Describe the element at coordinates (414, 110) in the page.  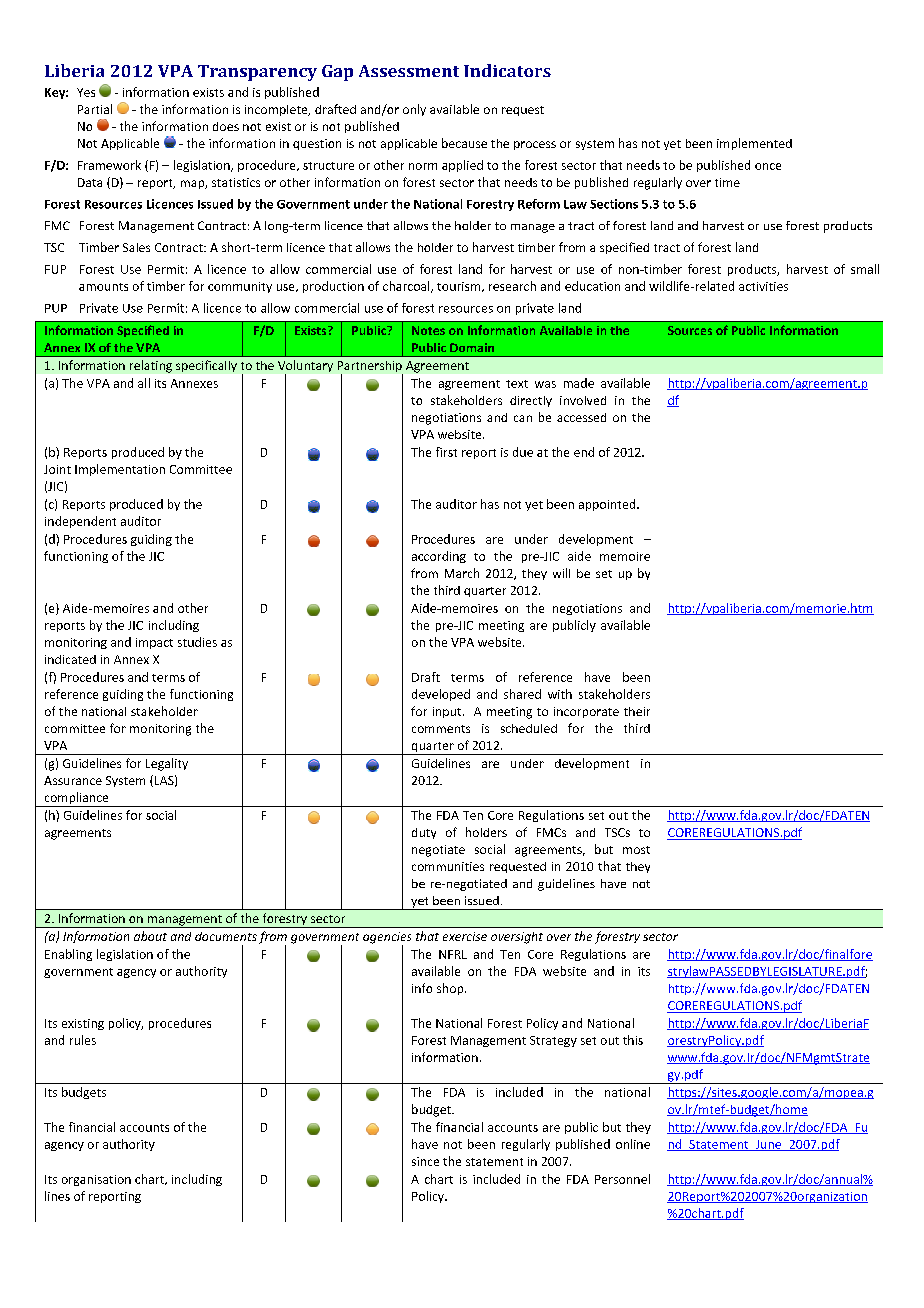
I see `only` at that location.
